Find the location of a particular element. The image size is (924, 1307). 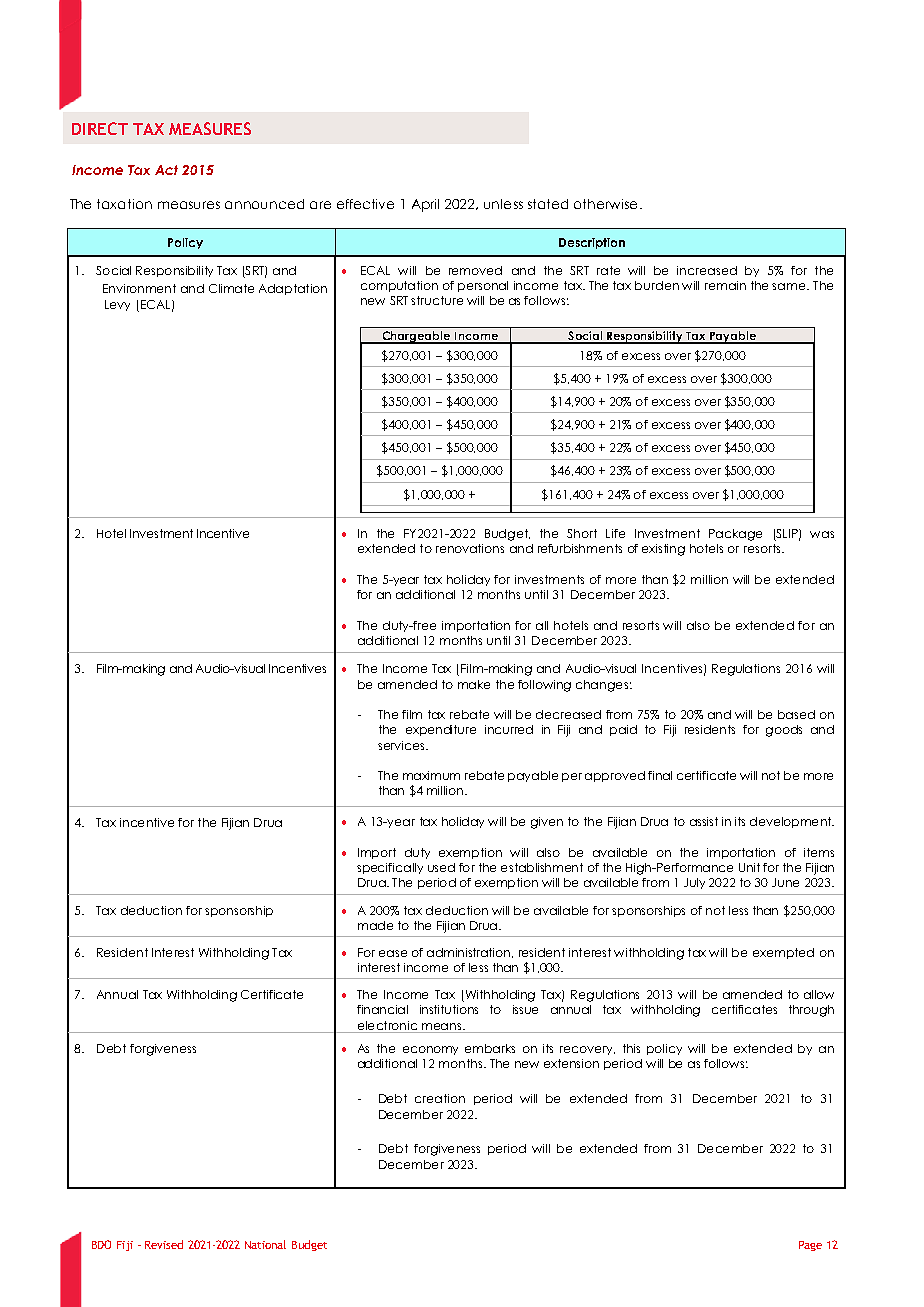

otherwise is located at coordinates (605, 204).
